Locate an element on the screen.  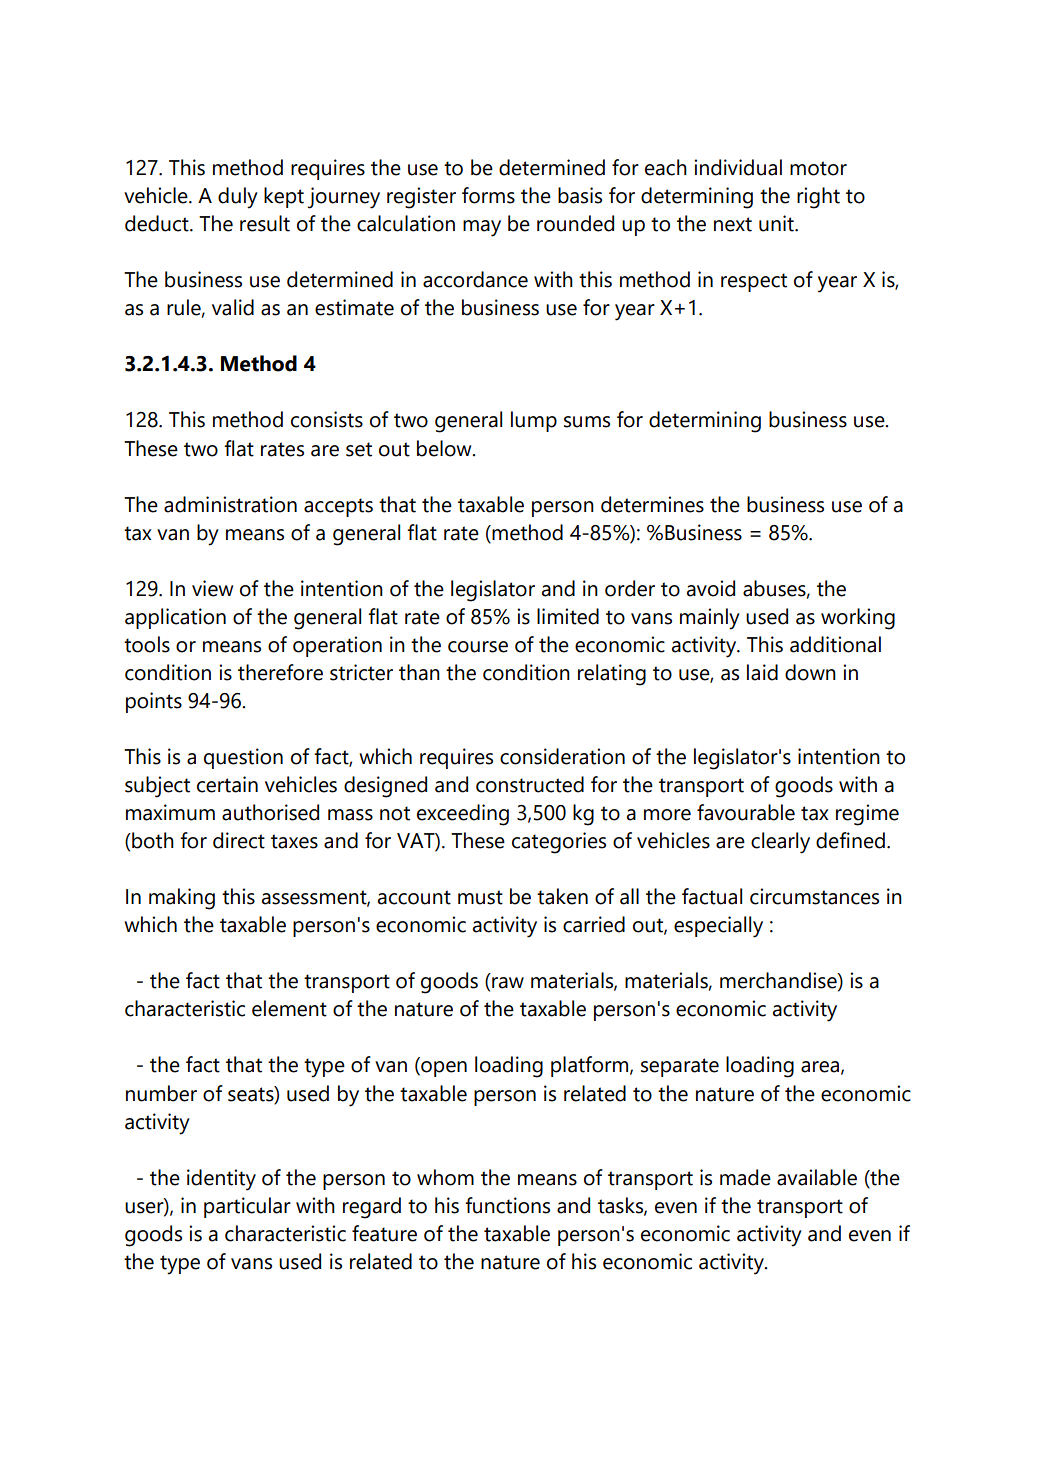
course is located at coordinates (478, 647).
